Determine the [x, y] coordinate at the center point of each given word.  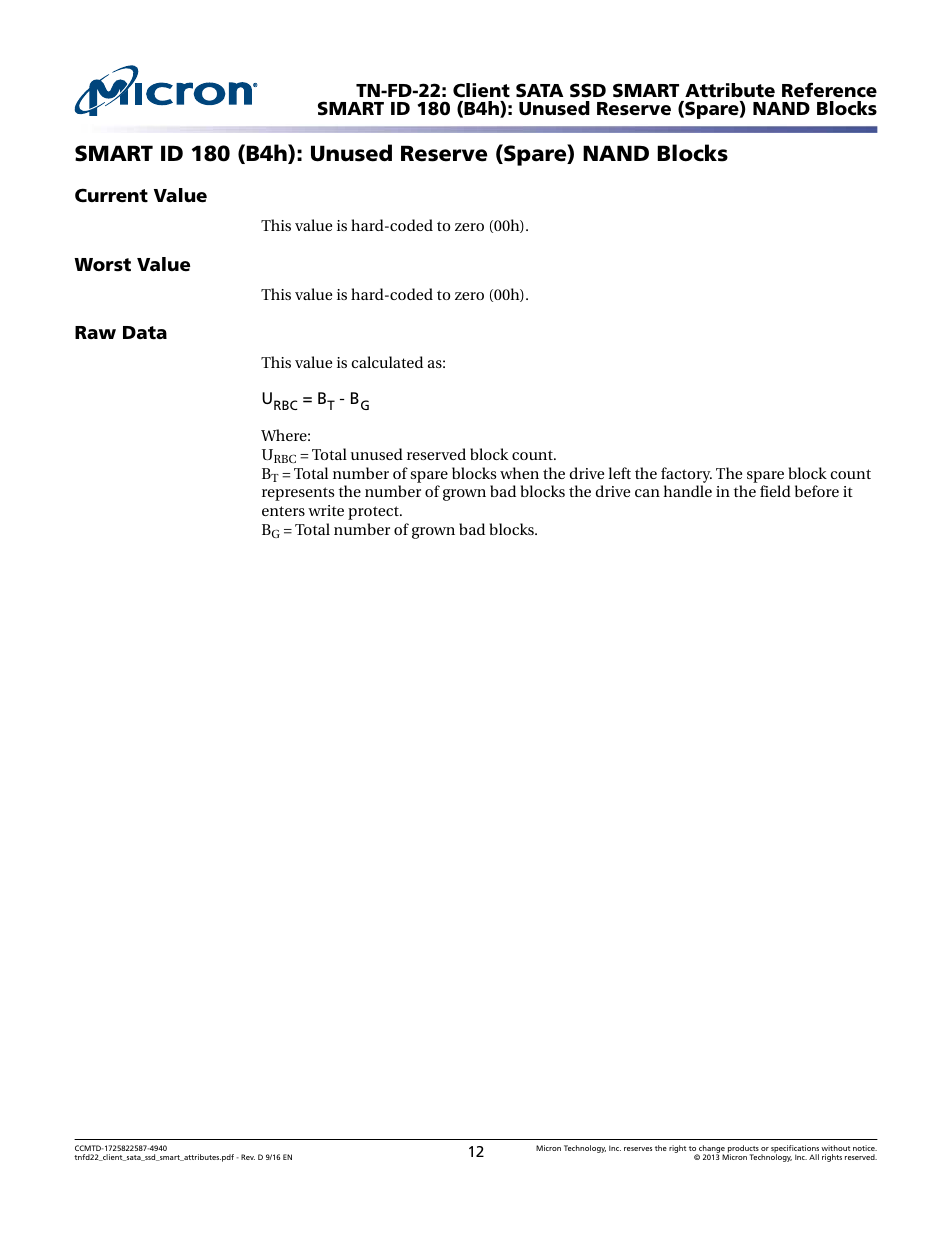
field [775, 491]
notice [865, 1148]
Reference [829, 90]
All [814, 1157]
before [817, 491]
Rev [248, 1157]
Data [145, 333]
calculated [387, 362]
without [835, 1148]
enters [283, 511]
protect [374, 513]
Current [111, 195]
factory [686, 475]
